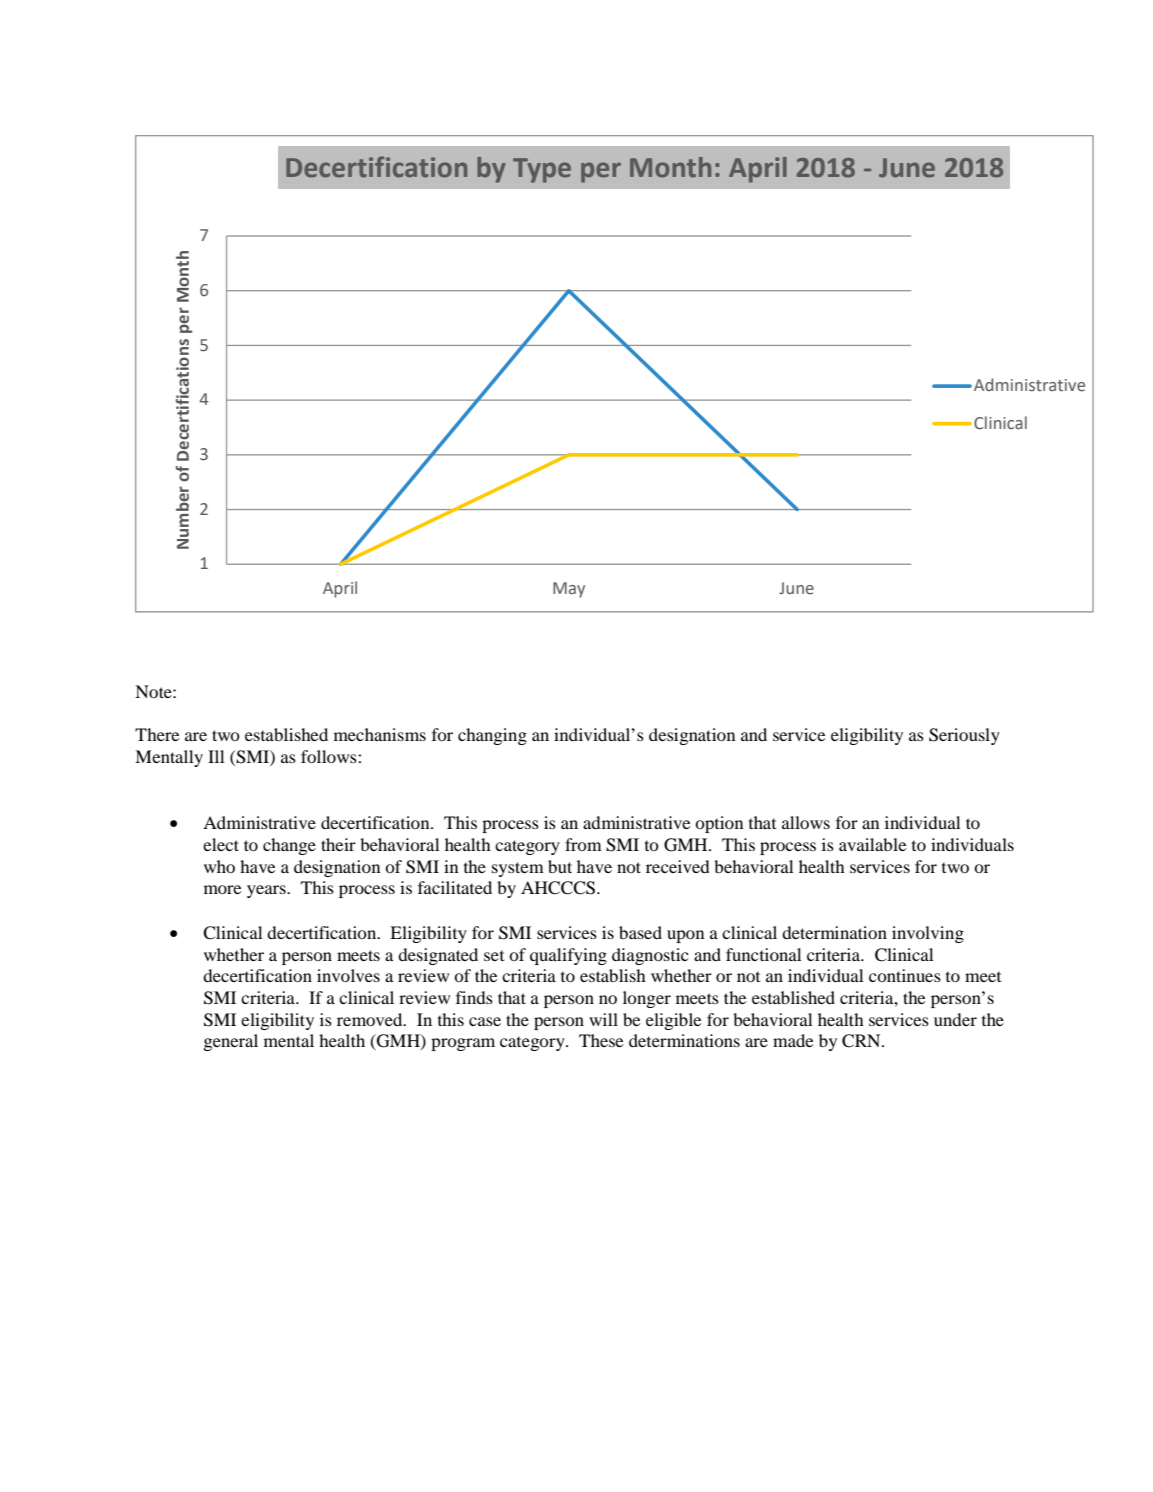 This screenshot has width=1153, height=1492. I want to click on elect, so click(221, 844).
